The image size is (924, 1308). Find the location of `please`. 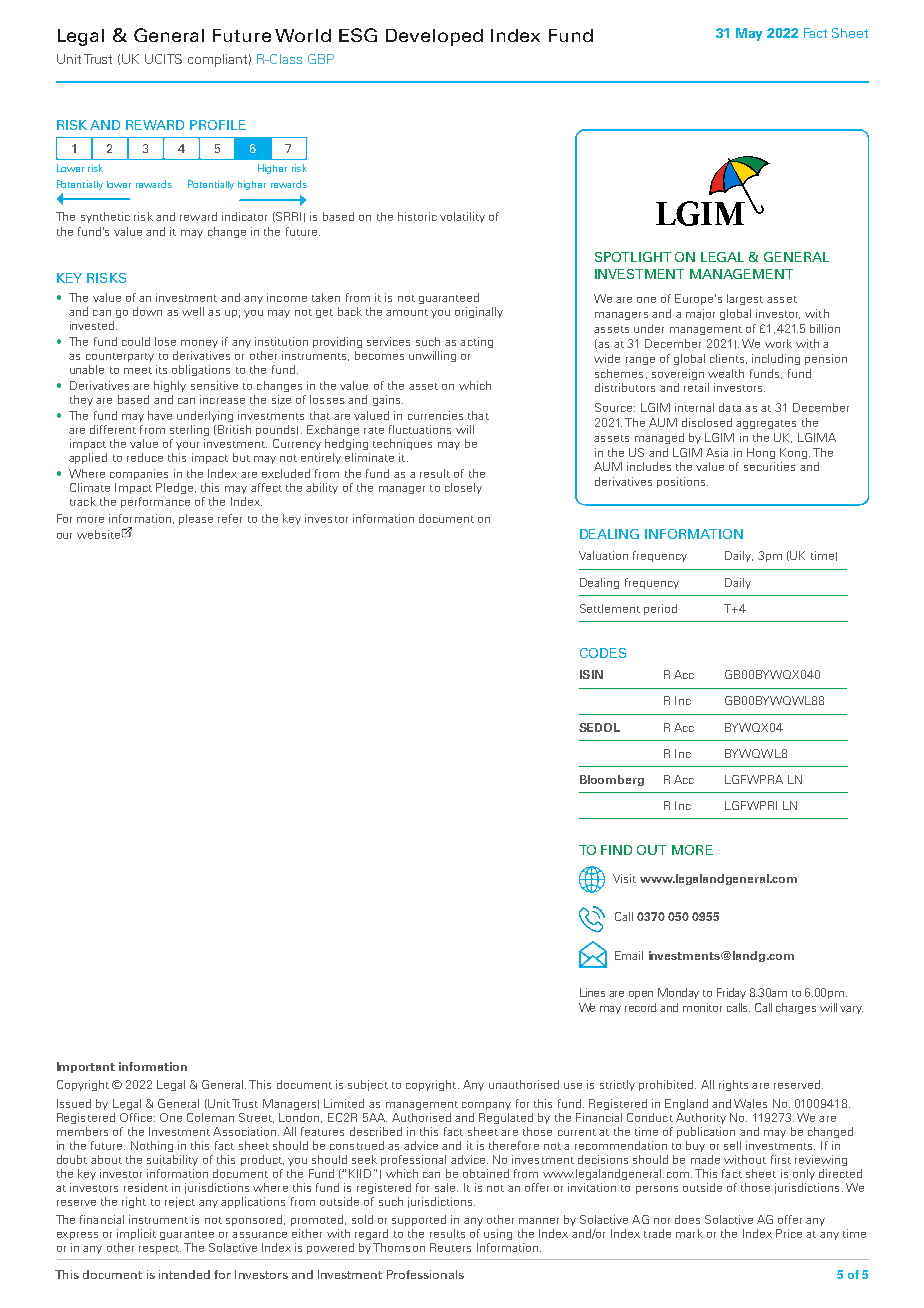

please is located at coordinates (196, 519).
